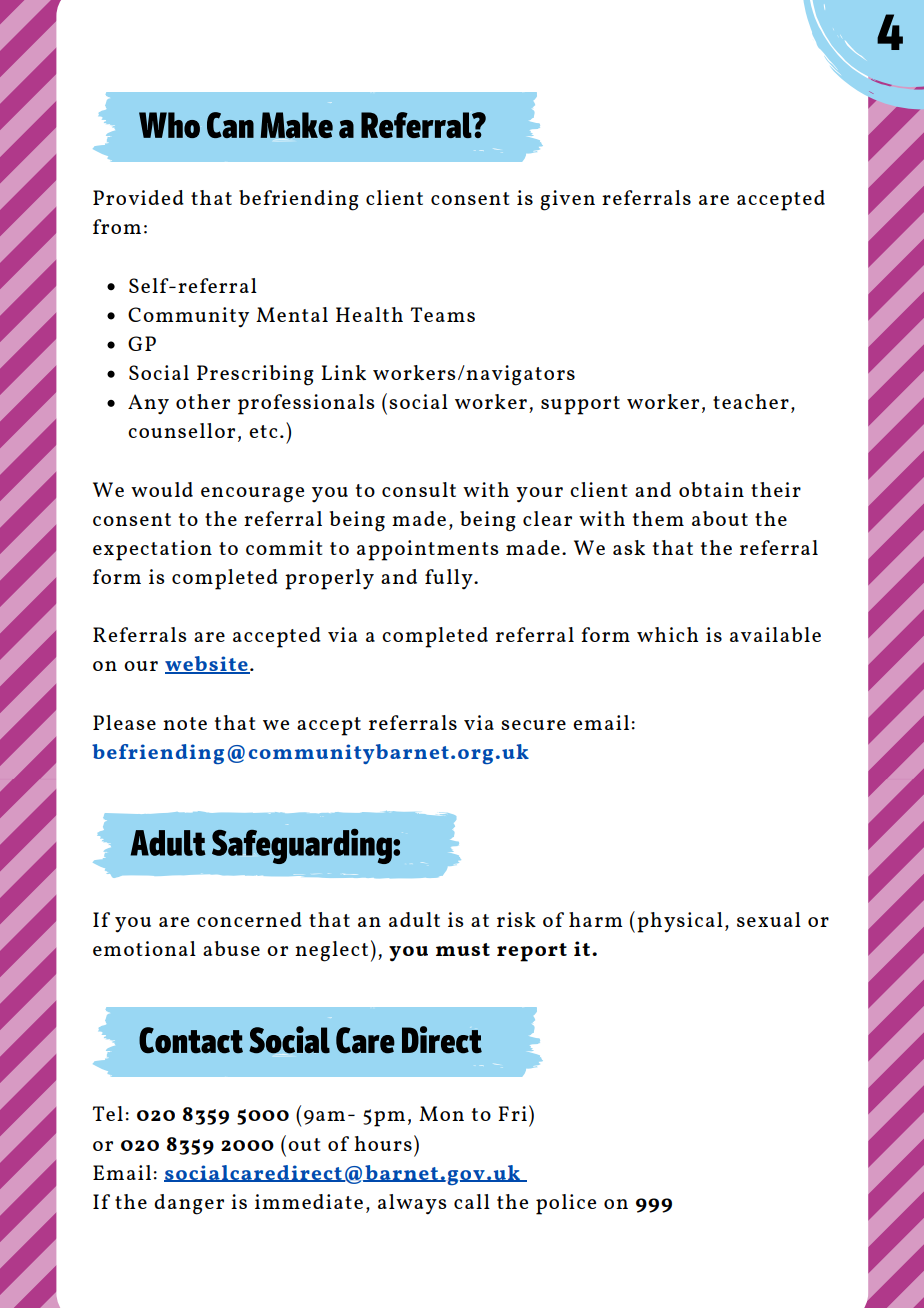 Image resolution: width=924 pixels, height=1308 pixels. Describe the element at coordinates (667, 634) in the page. I see `which` at that location.
